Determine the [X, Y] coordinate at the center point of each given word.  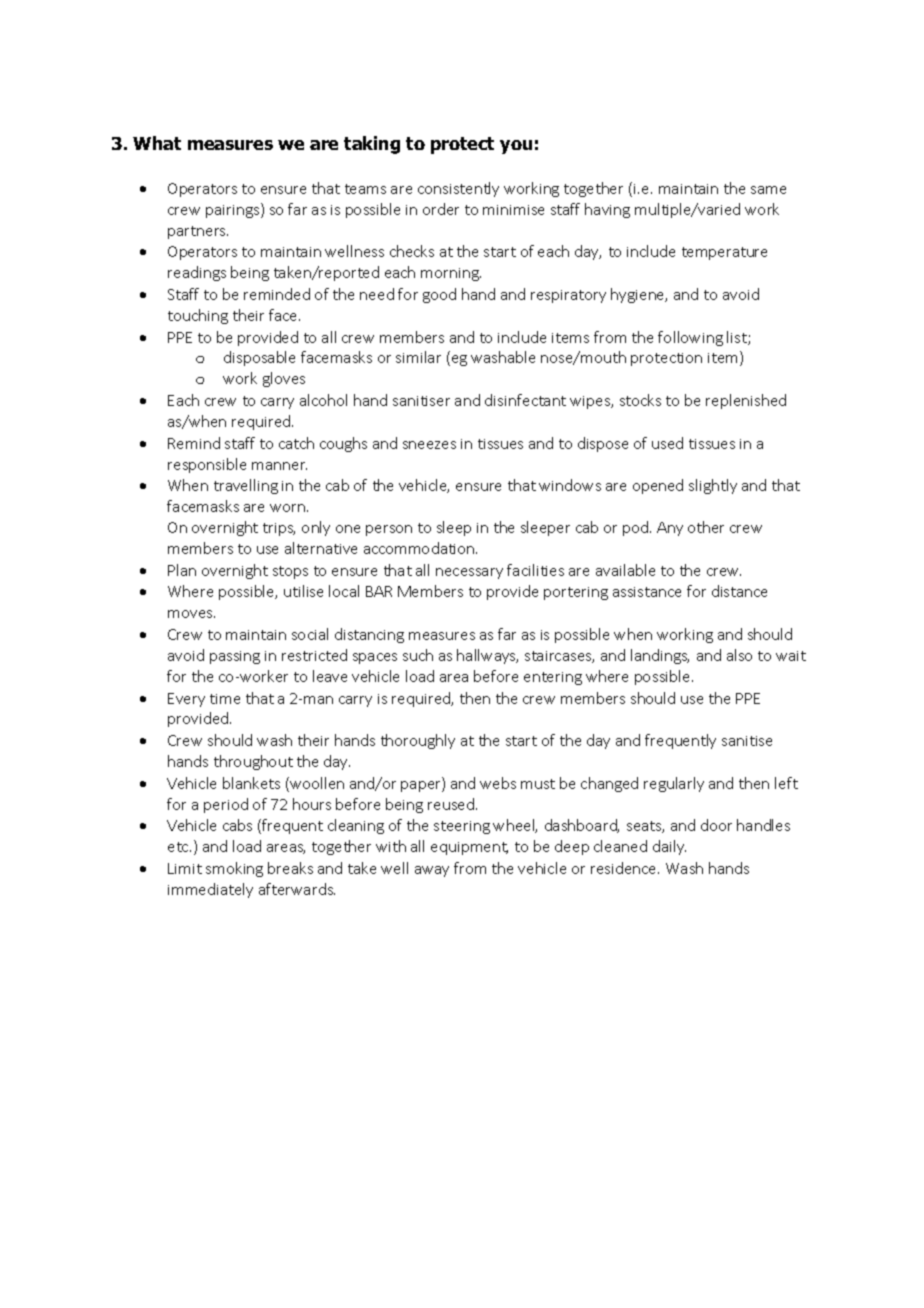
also [739, 655]
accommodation [420, 548]
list [738, 338]
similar [418, 357]
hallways [487, 656]
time [225, 699]
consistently [458, 189]
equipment [469, 848]
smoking [234, 869]
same [768, 190]
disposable [259, 358]
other [706, 527]
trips [279, 529]
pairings [234, 210]
